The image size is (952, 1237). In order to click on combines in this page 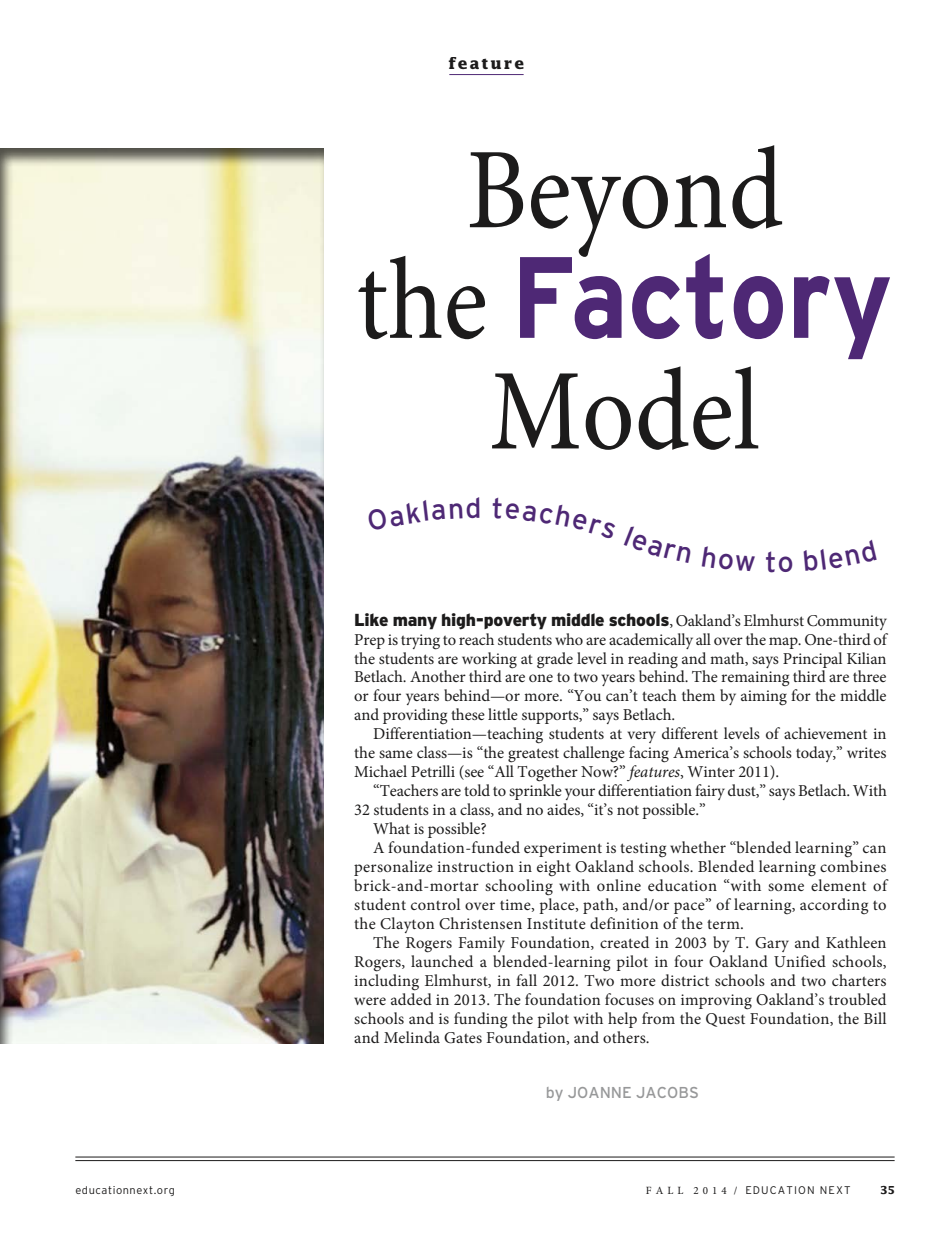, I will do `click(853, 866)`.
